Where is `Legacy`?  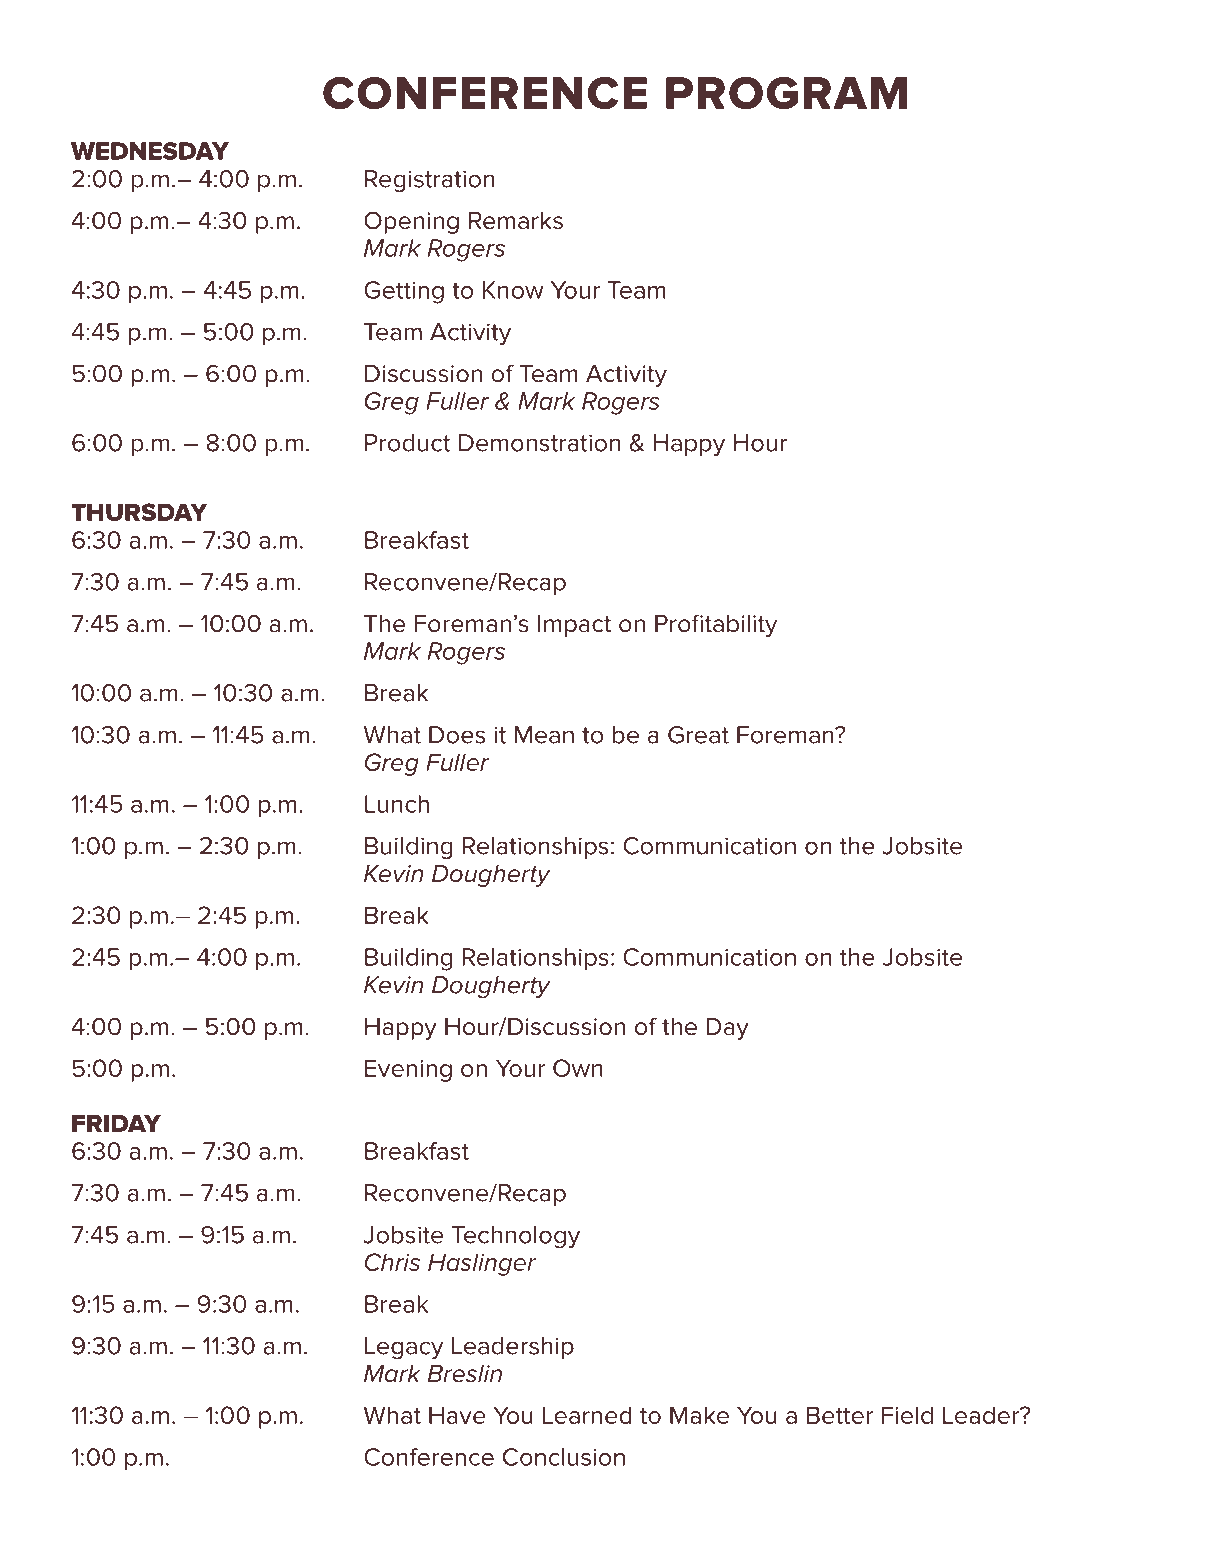 Legacy is located at coordinates (404, 1348).
